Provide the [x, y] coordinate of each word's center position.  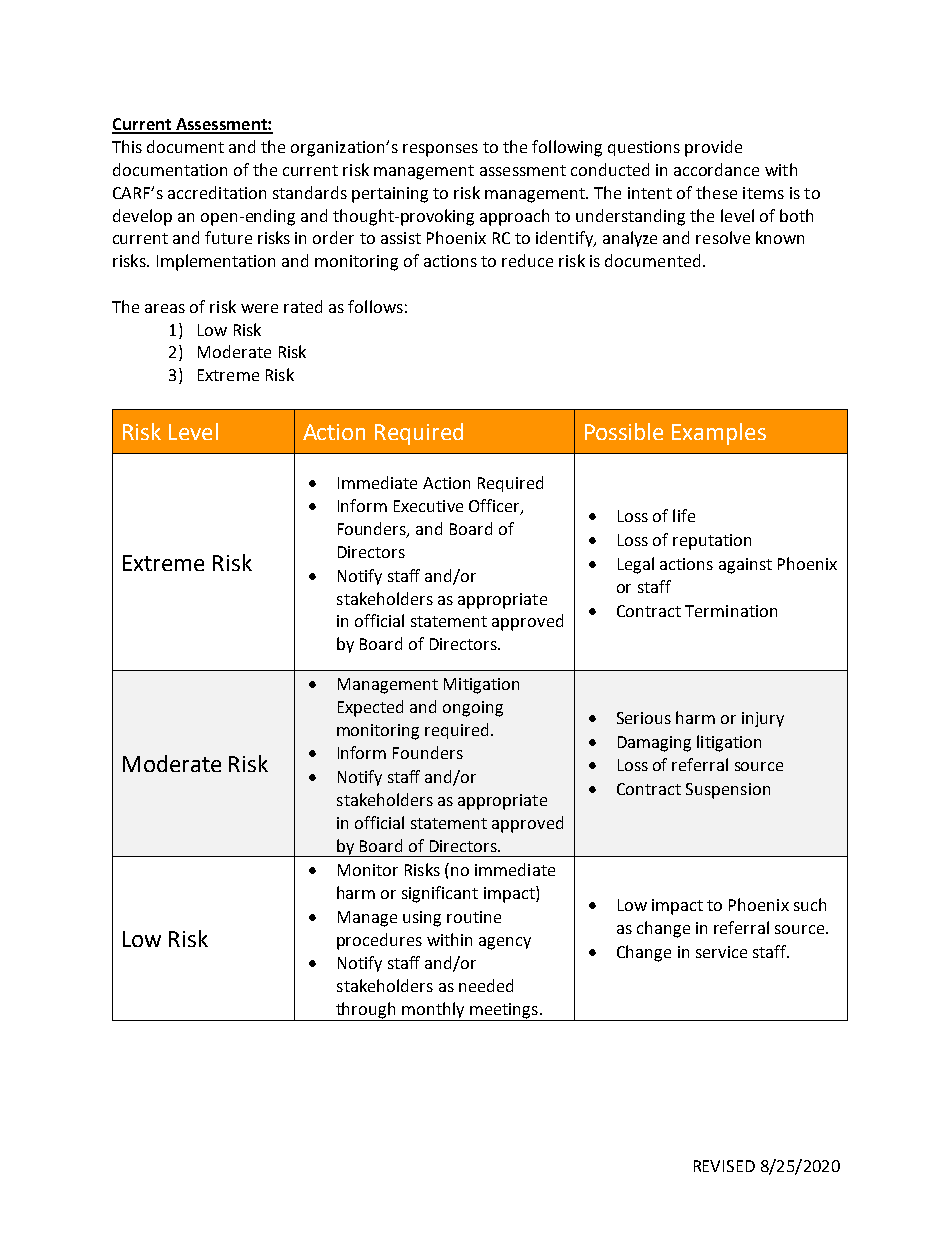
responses [440, 150]
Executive [428, 506]
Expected [370, 708]
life [684, 515]
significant [440, 894]
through [366, 1011]
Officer [495, 507]
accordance [716, 169]
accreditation [217, 192]
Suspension [728, 791]
